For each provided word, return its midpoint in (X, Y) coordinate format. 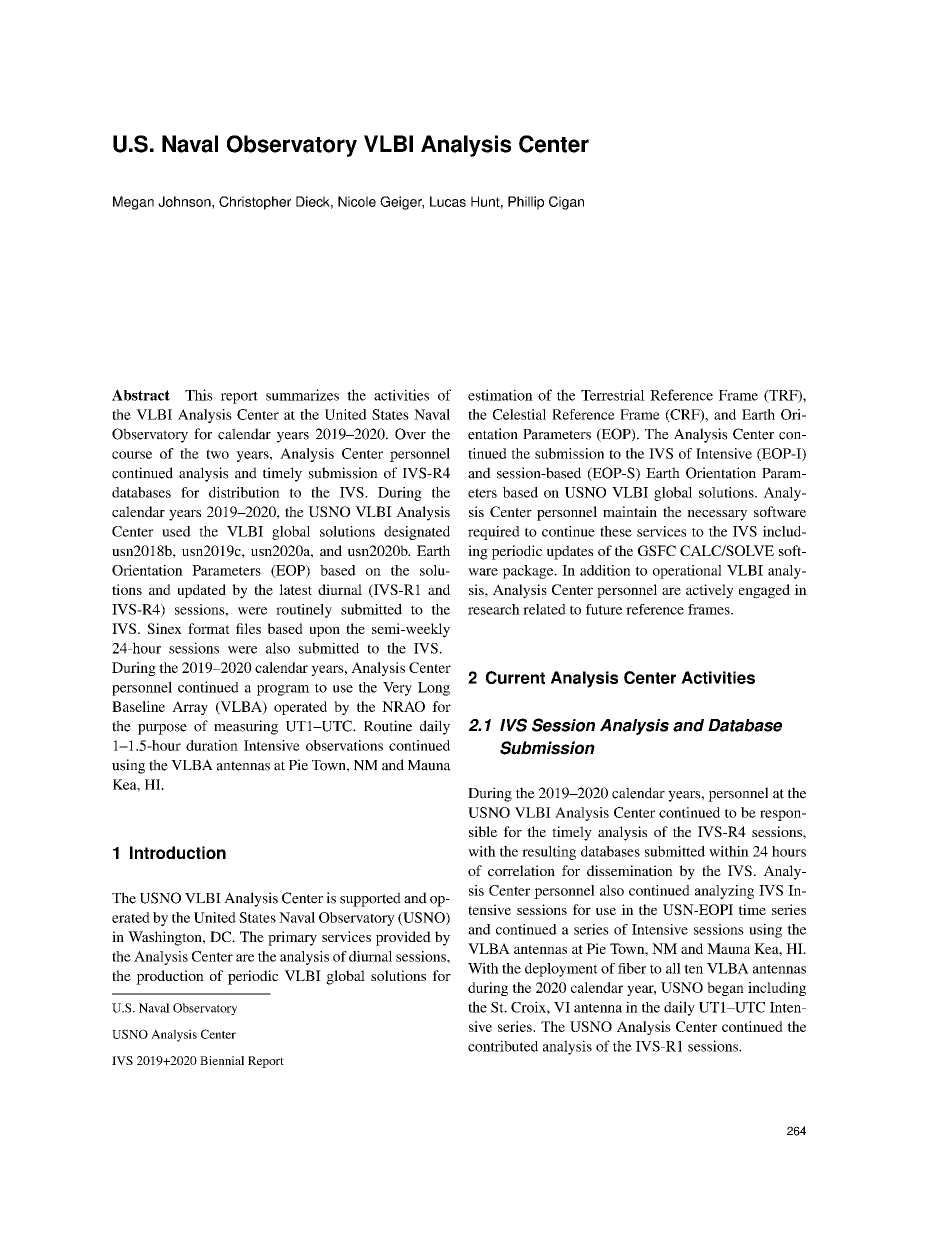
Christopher (255, 203)
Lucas (448, 201)
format (209, 628)
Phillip (526, 203)
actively (709, 591)
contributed (503, 1046)
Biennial (222, 1060)
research (494, 609)
